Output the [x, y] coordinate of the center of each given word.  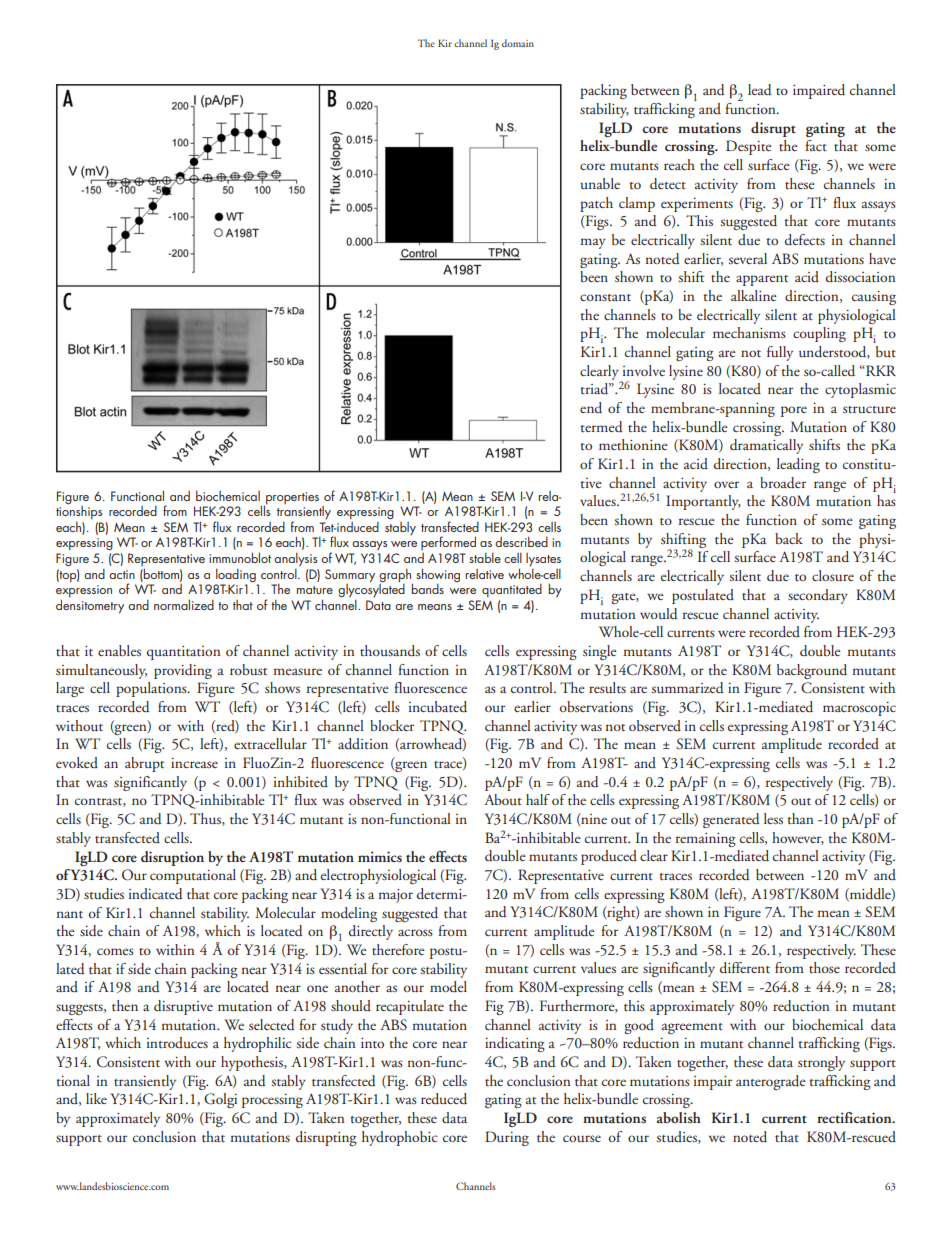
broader [783, 483]
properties [291, 499]
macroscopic [859, 709]
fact [816, 145]
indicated [156, 894]
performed [448, 543]
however [798, 838]
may [593, 243]
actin [122, 574]
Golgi [220, 1100]
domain [518, 43]
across [415, 932]
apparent [762, 280]
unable [600, 183]
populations [152, 689]
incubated [438, 707]
